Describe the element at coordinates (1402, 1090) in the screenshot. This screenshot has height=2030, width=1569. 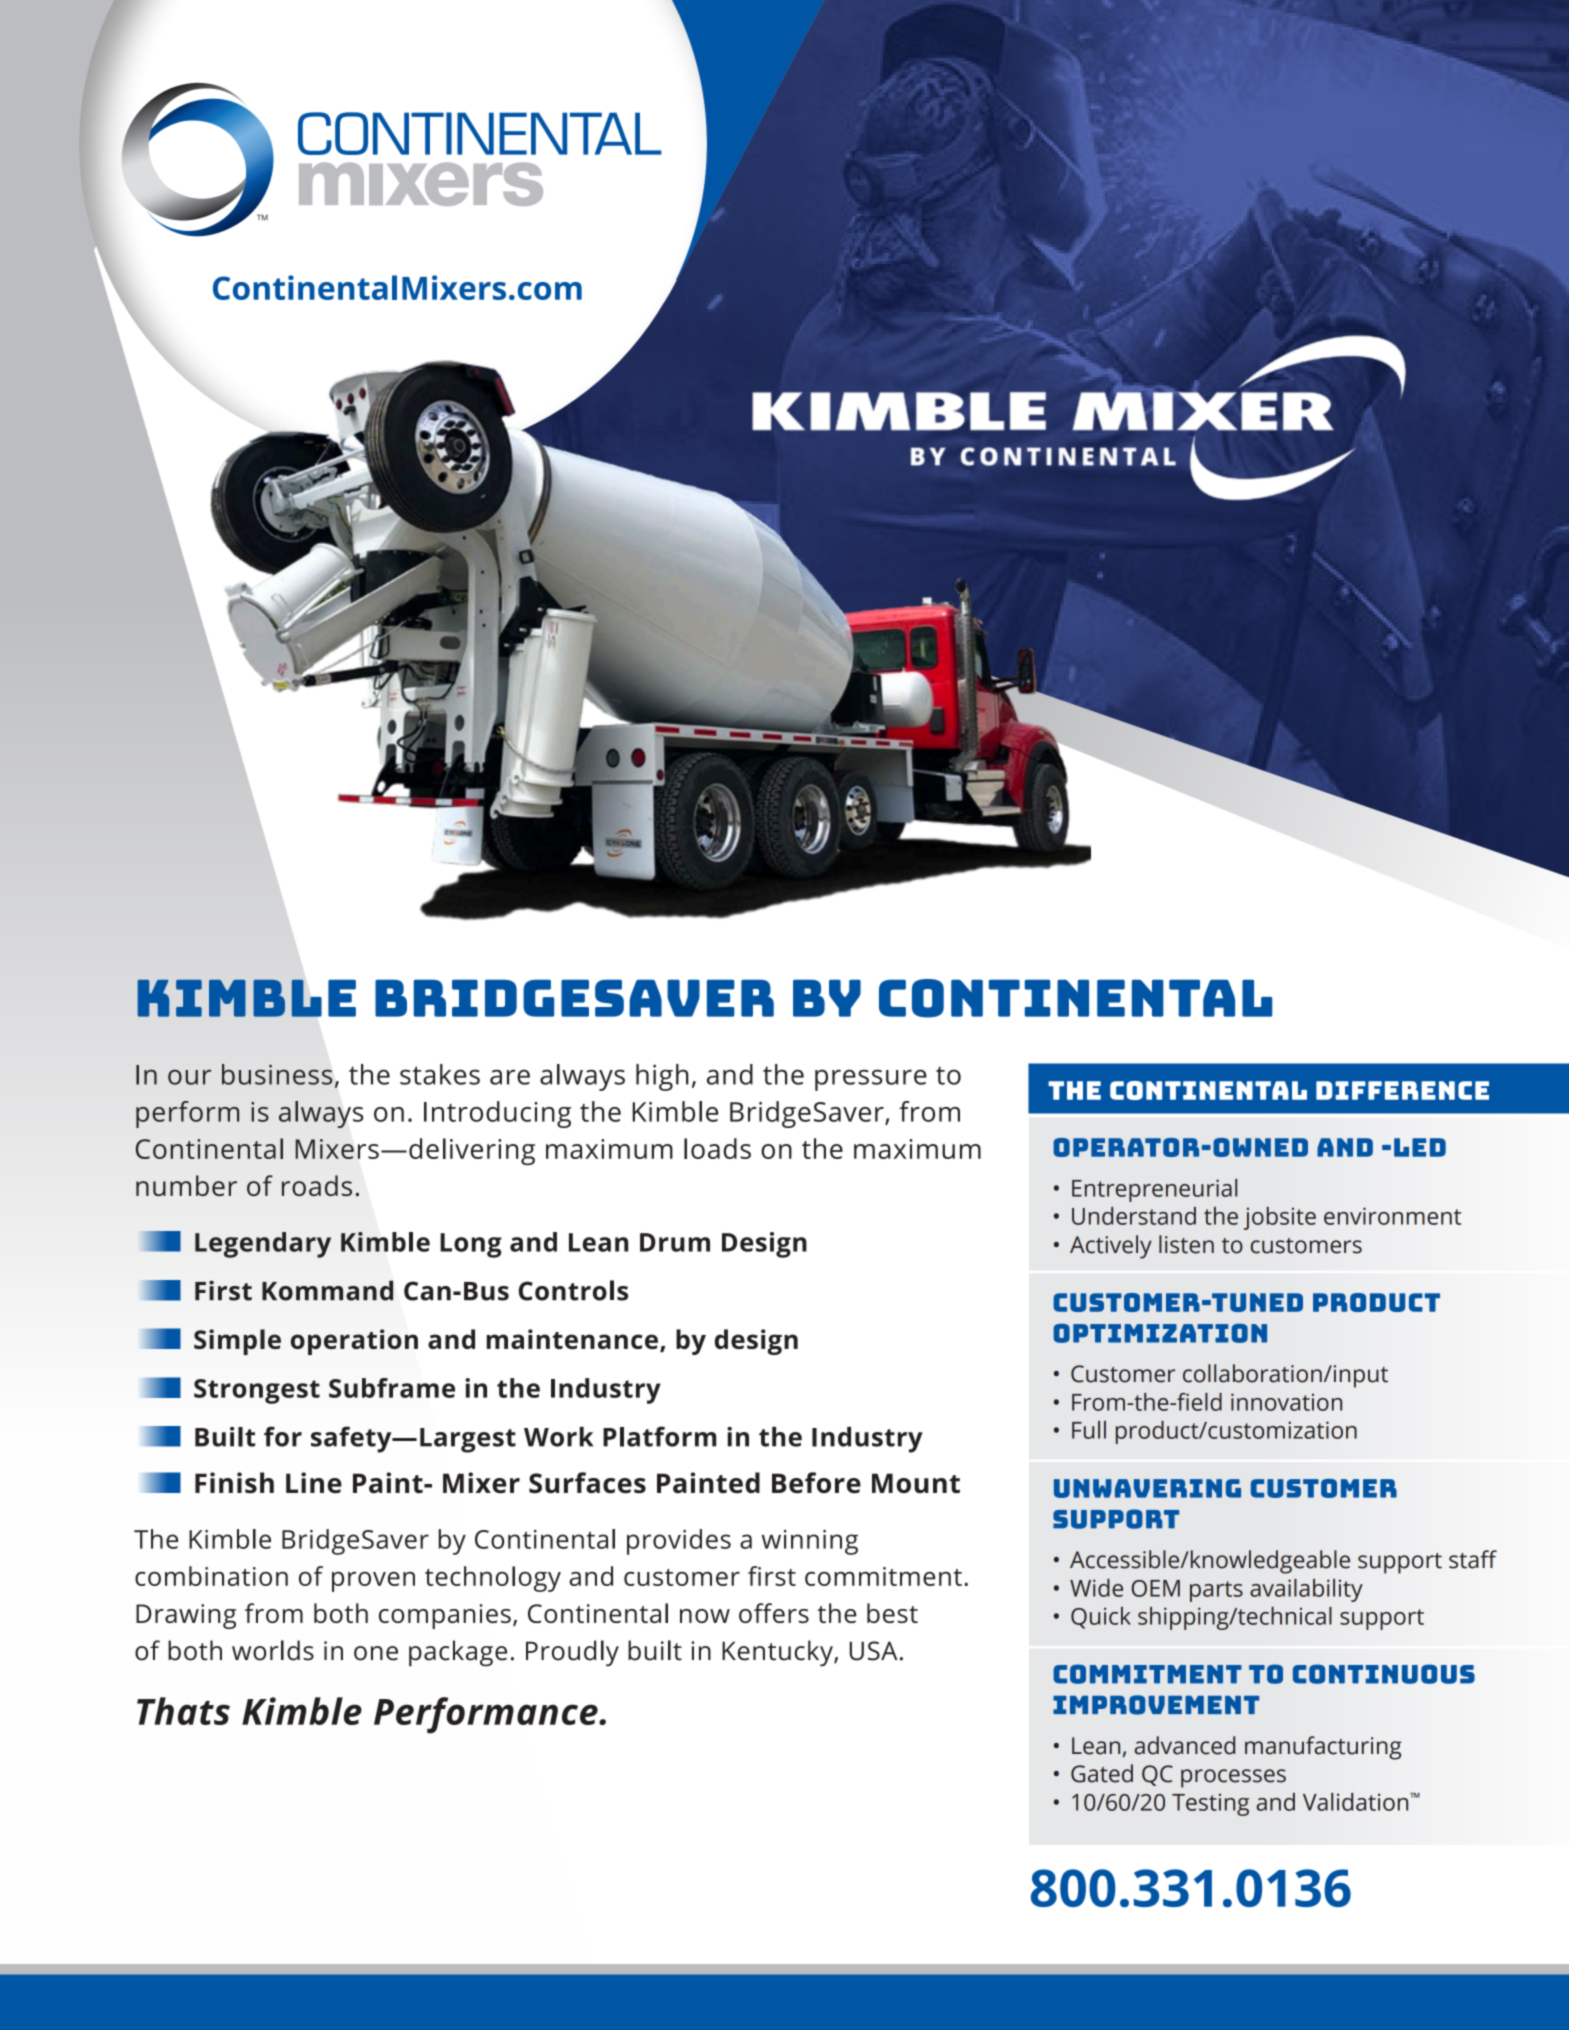
I see `difference` at that location.
